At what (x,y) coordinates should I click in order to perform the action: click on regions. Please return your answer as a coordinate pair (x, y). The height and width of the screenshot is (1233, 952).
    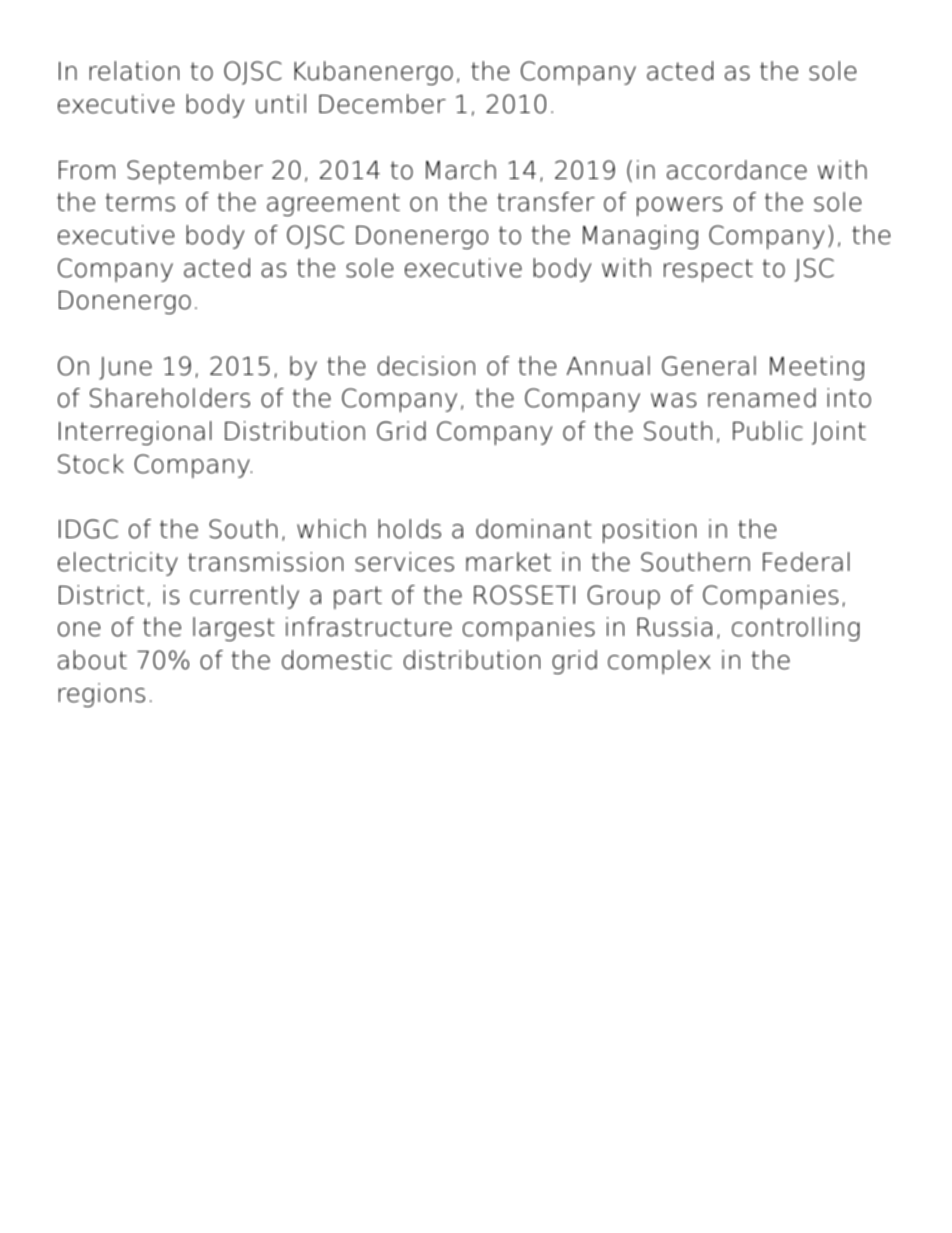
    Looking at the image, I should click on (102, 695).
